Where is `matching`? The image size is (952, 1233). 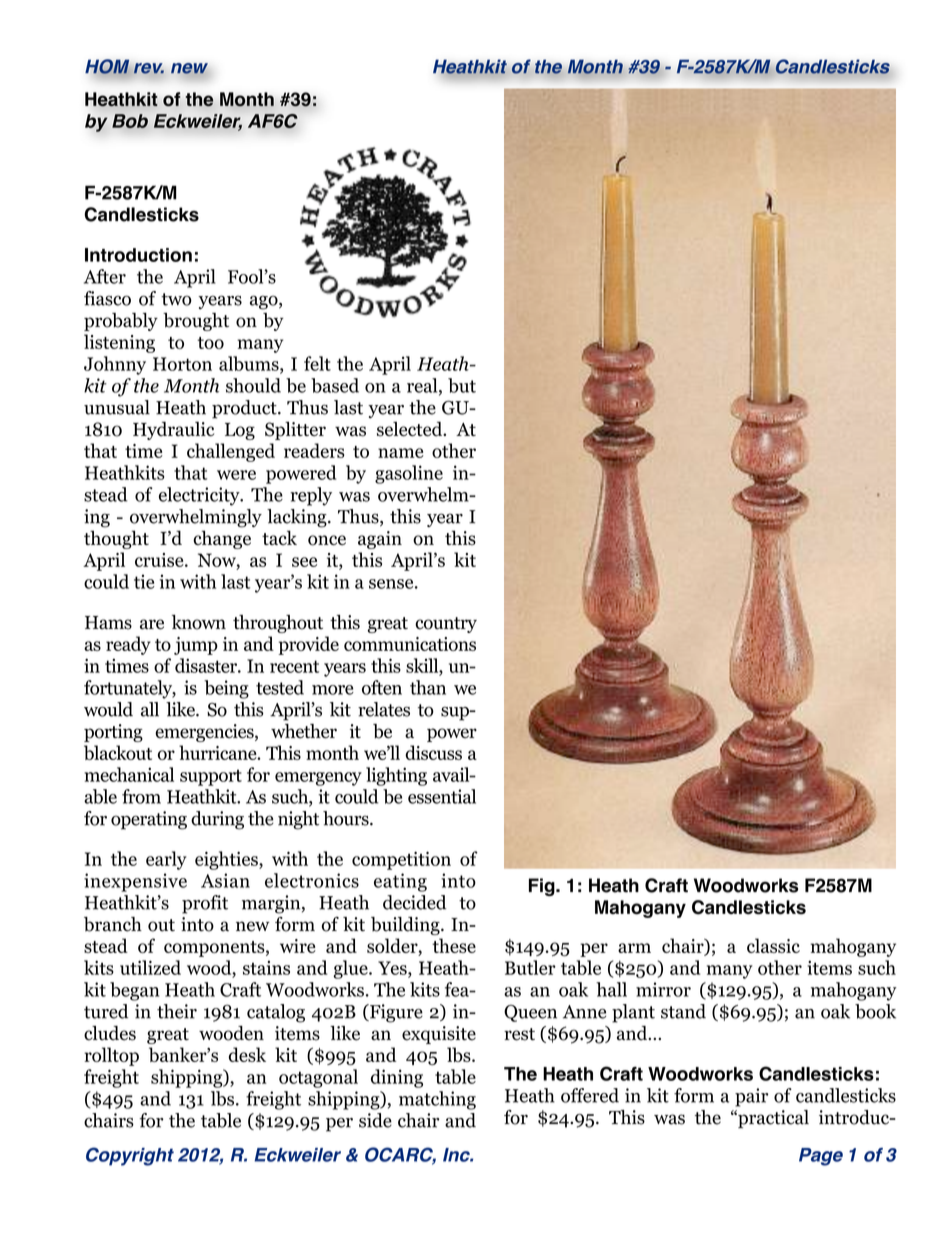
matching is located at coordinates (437, 1100).
